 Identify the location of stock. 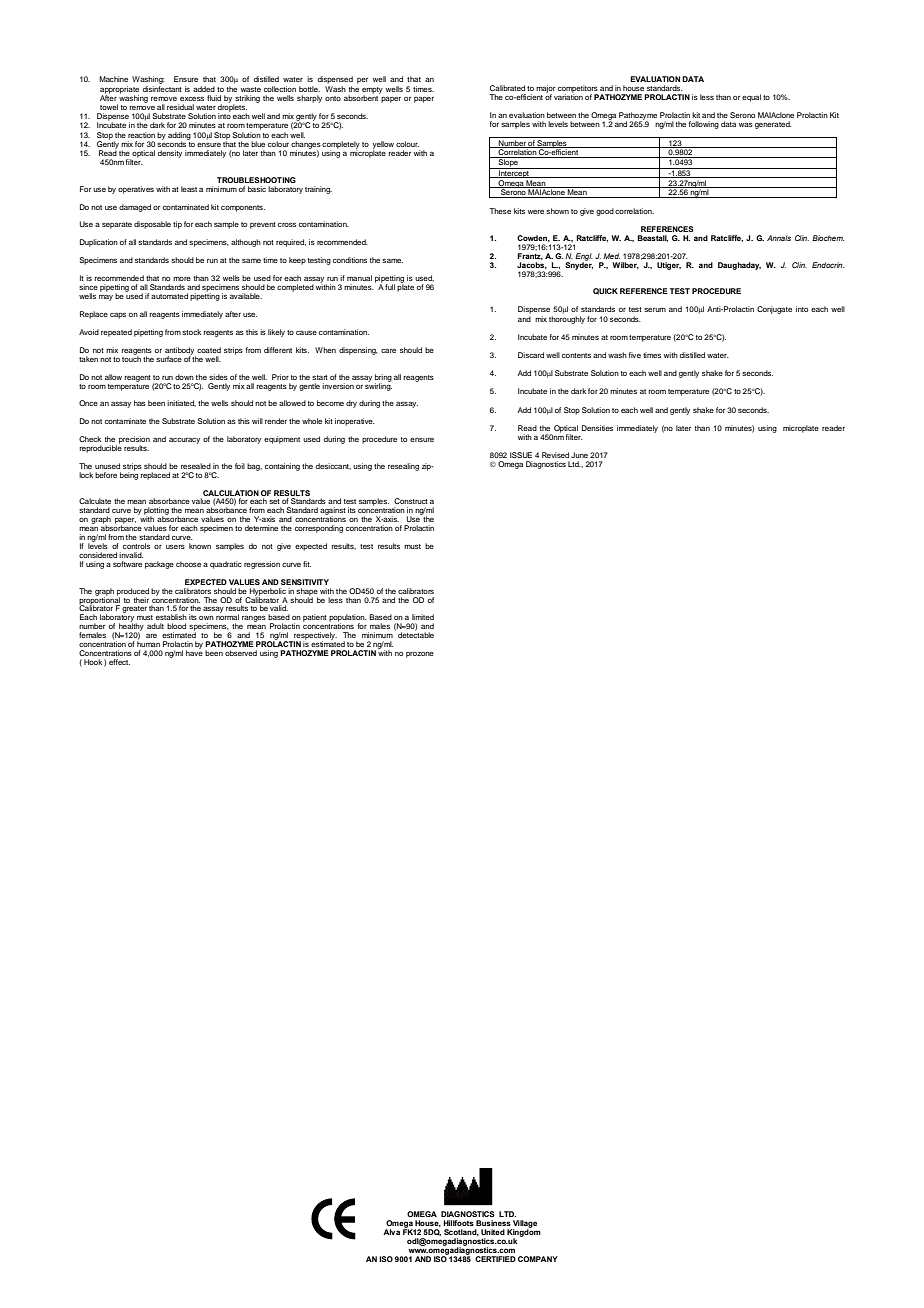
(191, 332).
